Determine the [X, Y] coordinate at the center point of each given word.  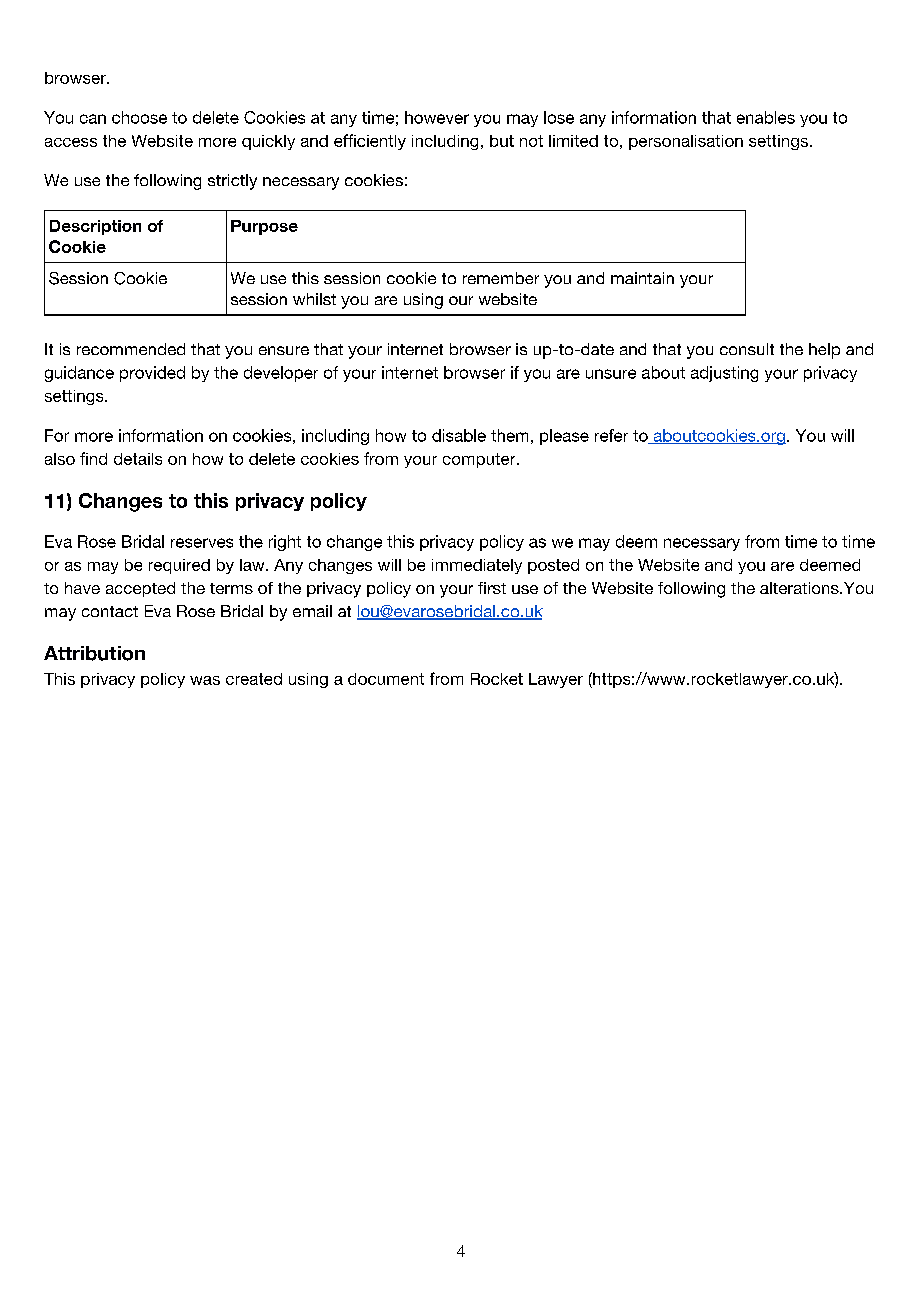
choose [139, 117]
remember [501, 278]
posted [553, 566]
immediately [477, 566]
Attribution [94, 653]
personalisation [686, 142]
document [386, 679]
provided [152, 374]
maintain [642, 278]
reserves [202, 543]
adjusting [724, 374]
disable [459, 435]
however [437, 117]
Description [95, 227]
